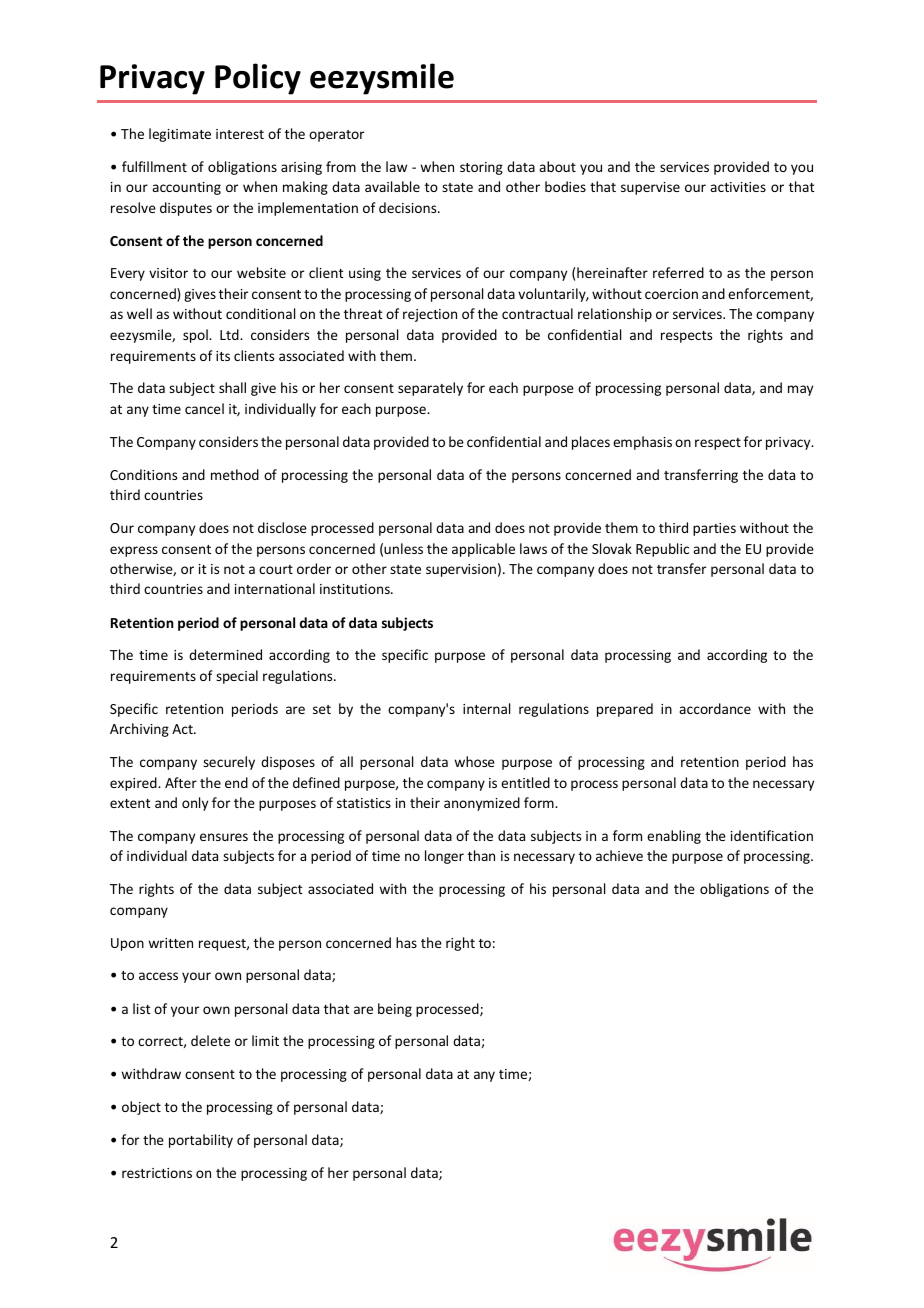 The image size is (924, 1308). What do you see at coordinates (715, 708) in the page?
I see `accordance` at bounding box center [715, 708].
